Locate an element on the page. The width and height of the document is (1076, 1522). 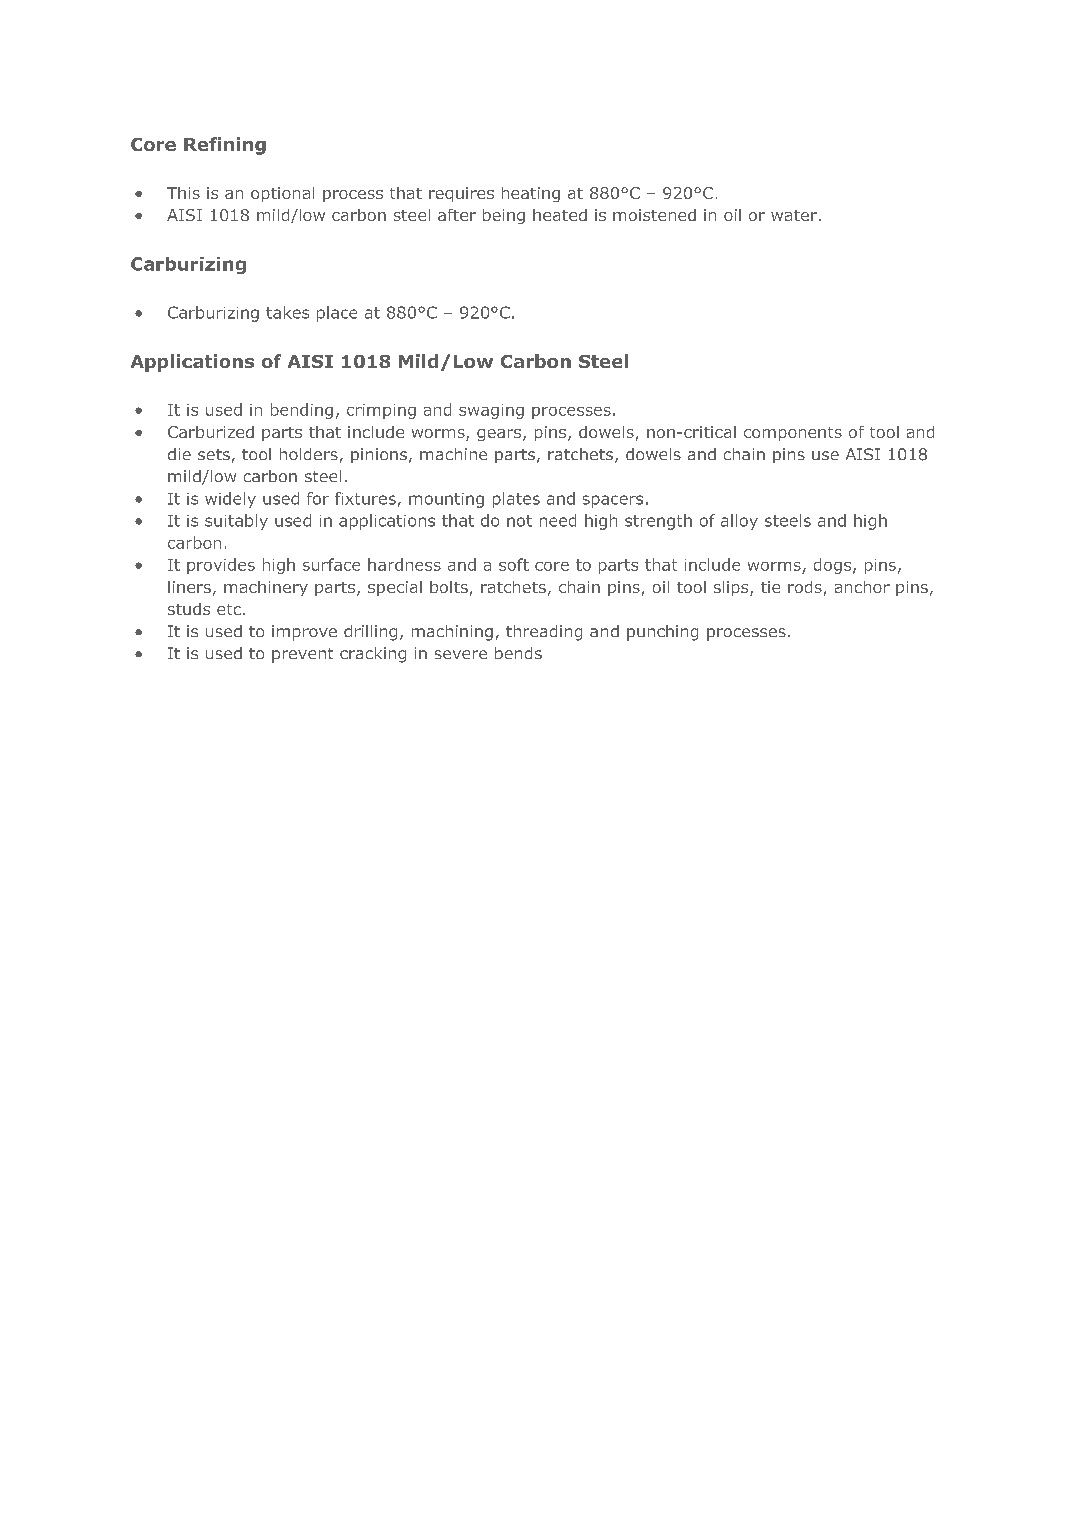
moistened is located at coordinates (654, 215).
